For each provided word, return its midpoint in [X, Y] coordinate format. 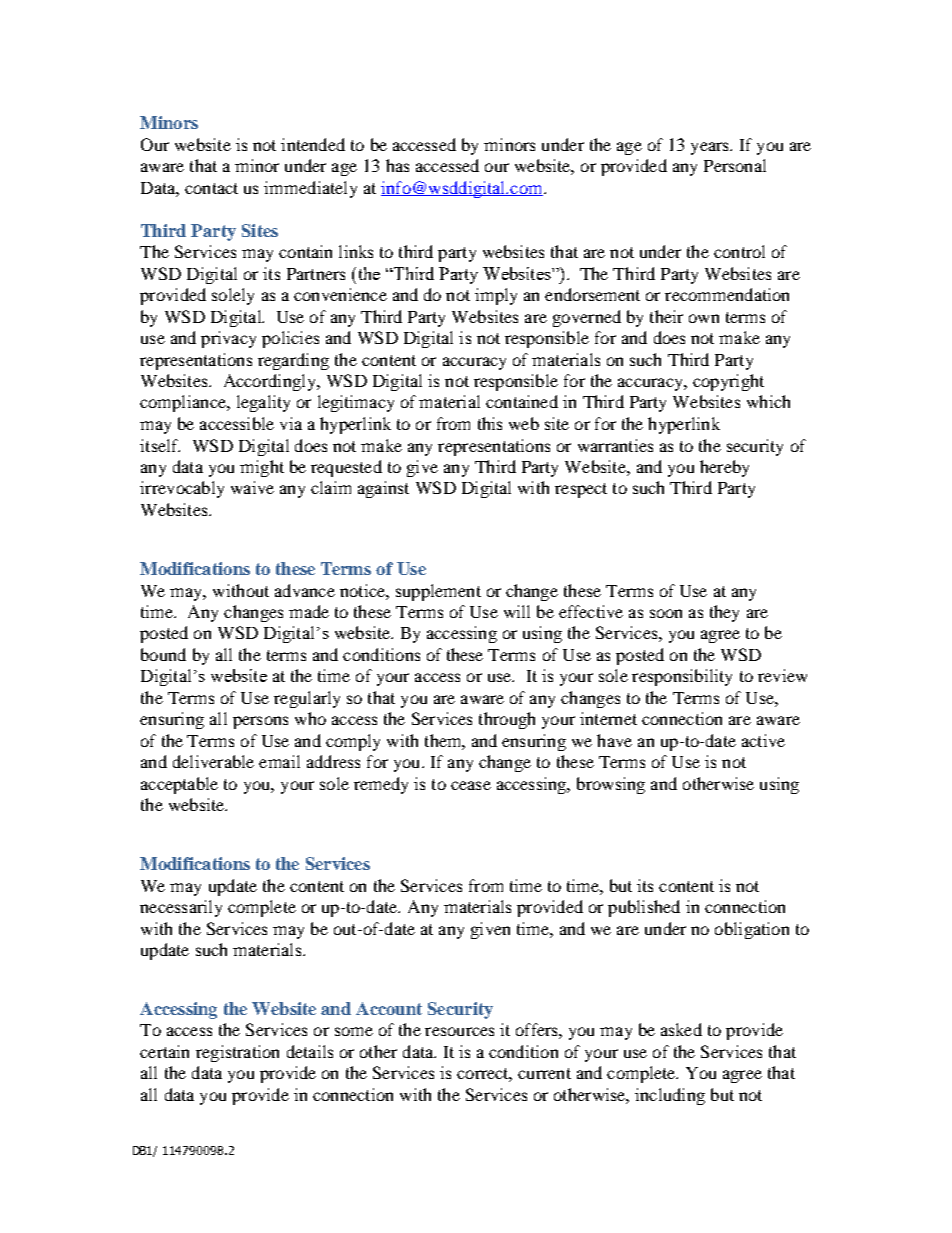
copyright [728, 382]
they [724, 613]
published [644, 908]
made [309, 611]
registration [237, 1053]
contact [211, 188]
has [397, 165]
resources [459, 1031]
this [490, 423]
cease [471, 785]
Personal [735, 165]
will [517, 611]
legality [263, 403]
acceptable [179, 785]
